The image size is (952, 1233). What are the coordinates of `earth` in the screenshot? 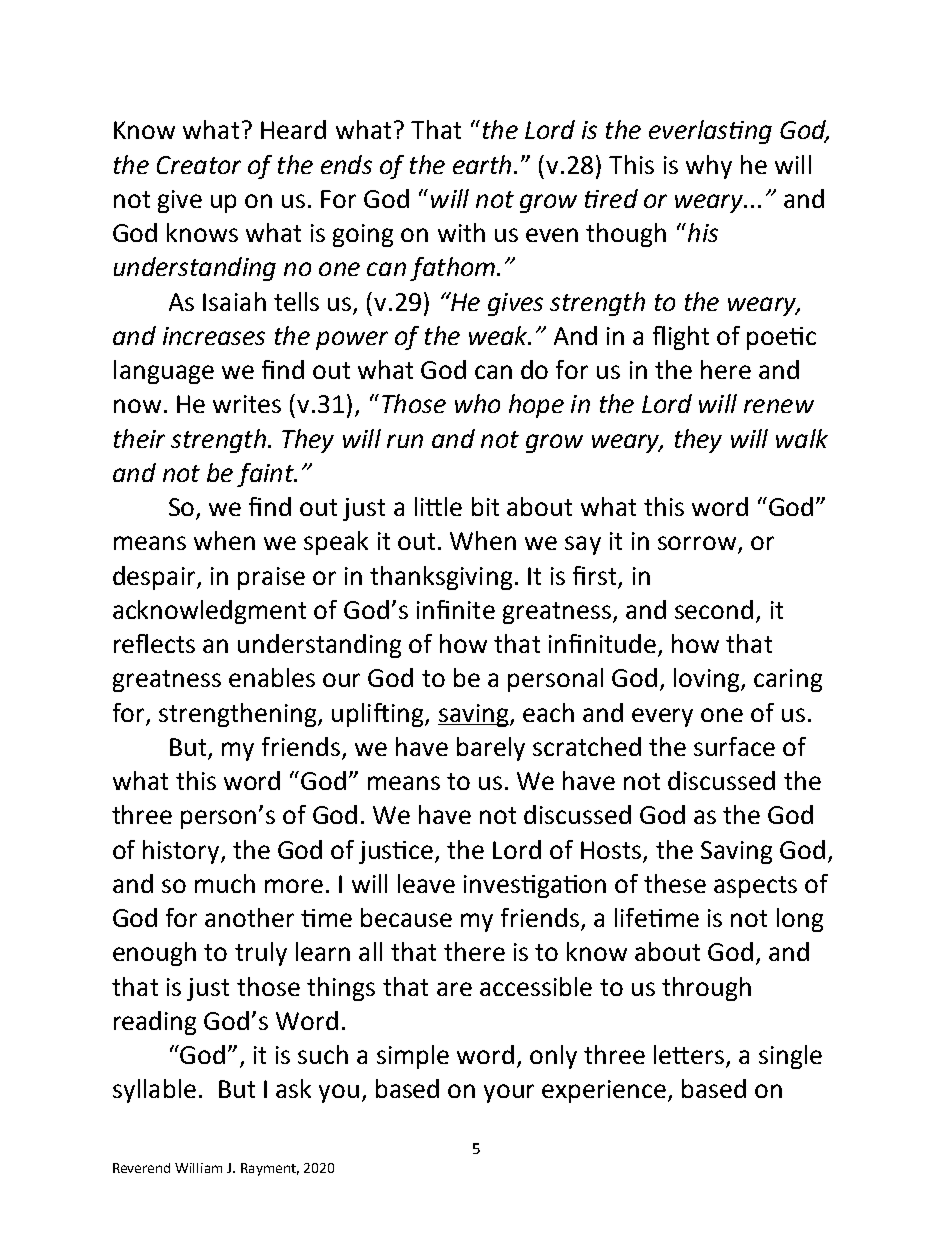 It's located at (482, 164).
